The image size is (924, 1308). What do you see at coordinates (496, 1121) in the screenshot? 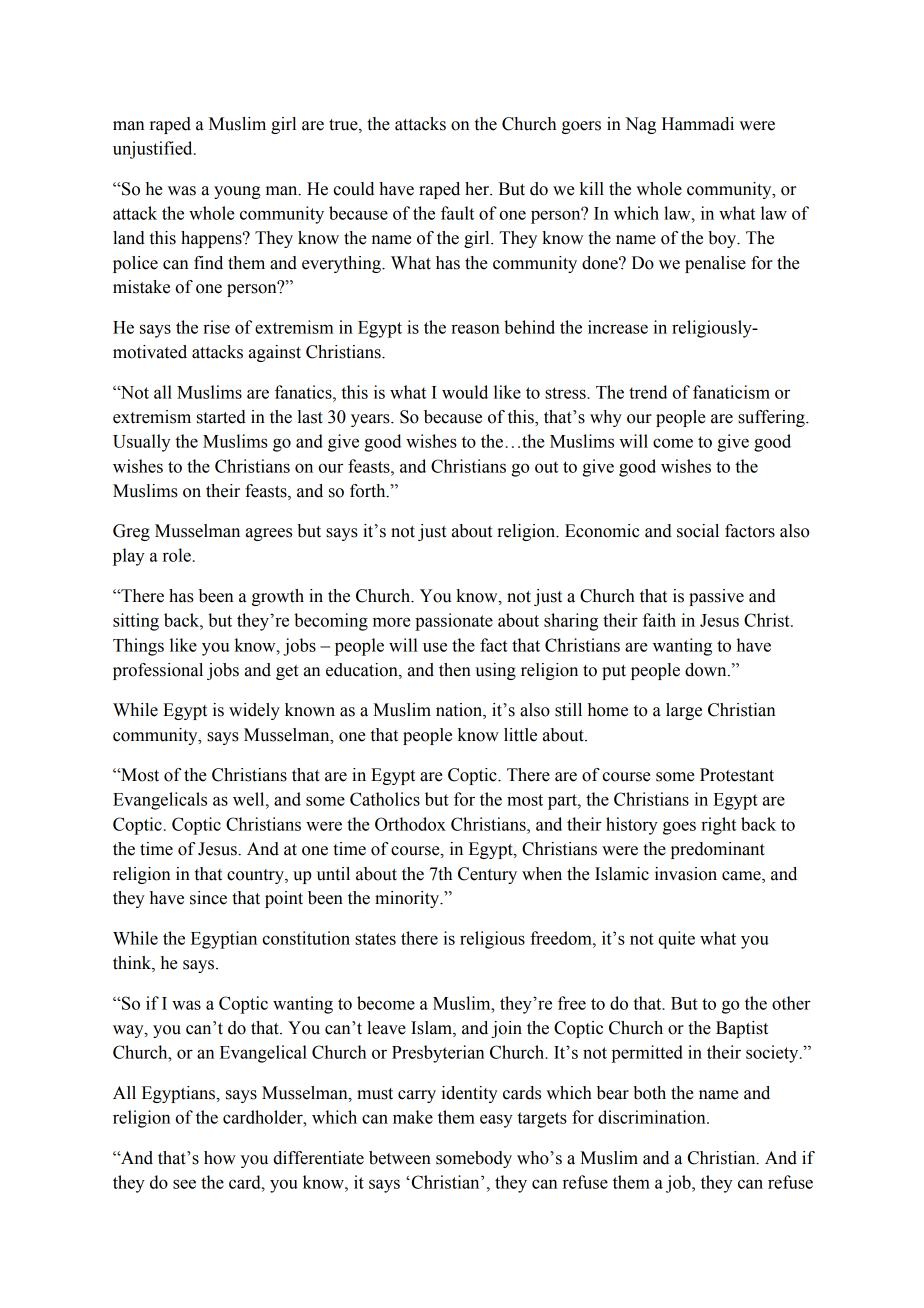
I see `easy` at bounding box center [496, 1121].
